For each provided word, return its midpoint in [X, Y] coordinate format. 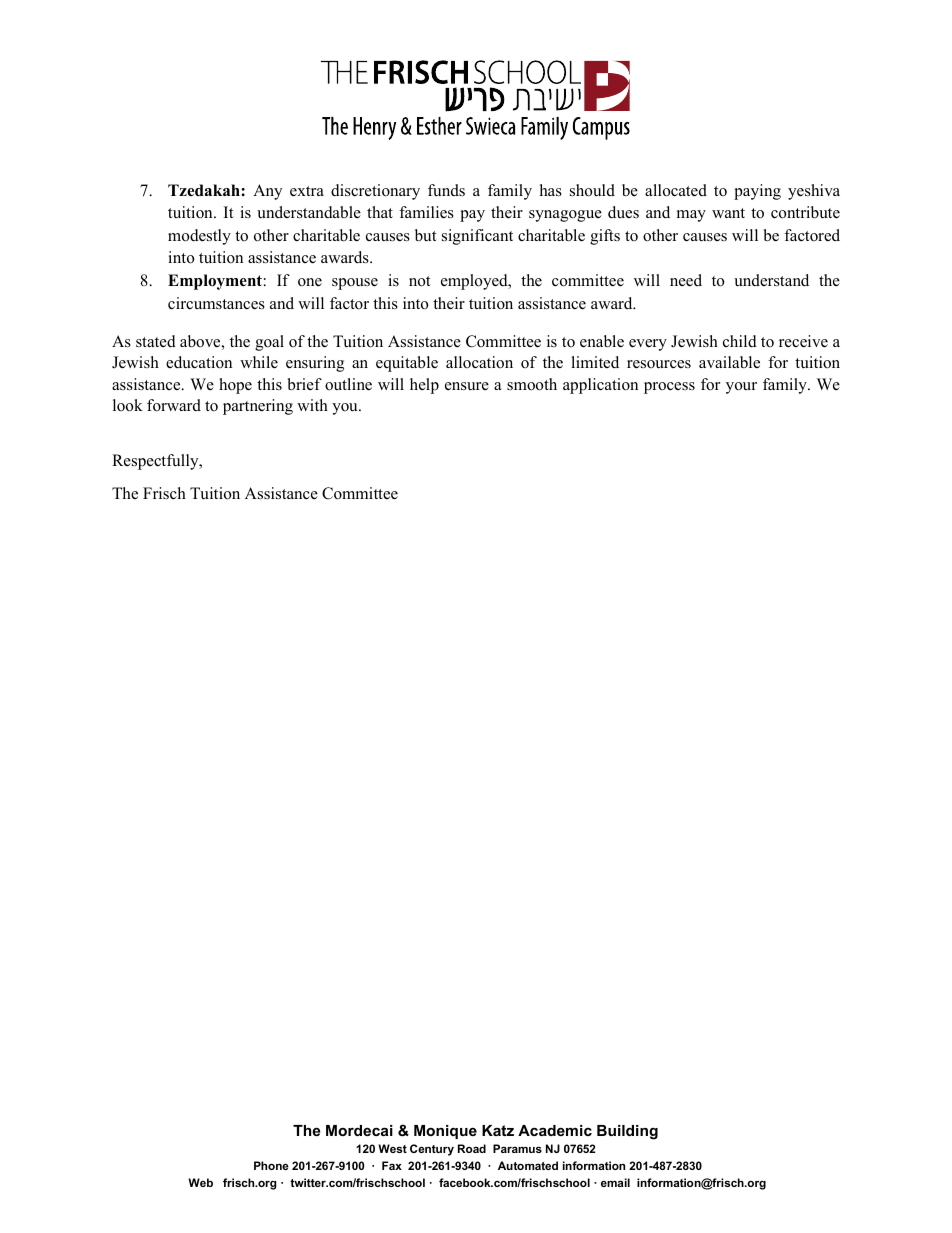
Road [472, 1148]
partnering [258, 407]
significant [477, 237]
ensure [467, 386]
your [741, 388]
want [728, 213]
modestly [199, 237]
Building [627, 1132]
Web [200, 1182]
